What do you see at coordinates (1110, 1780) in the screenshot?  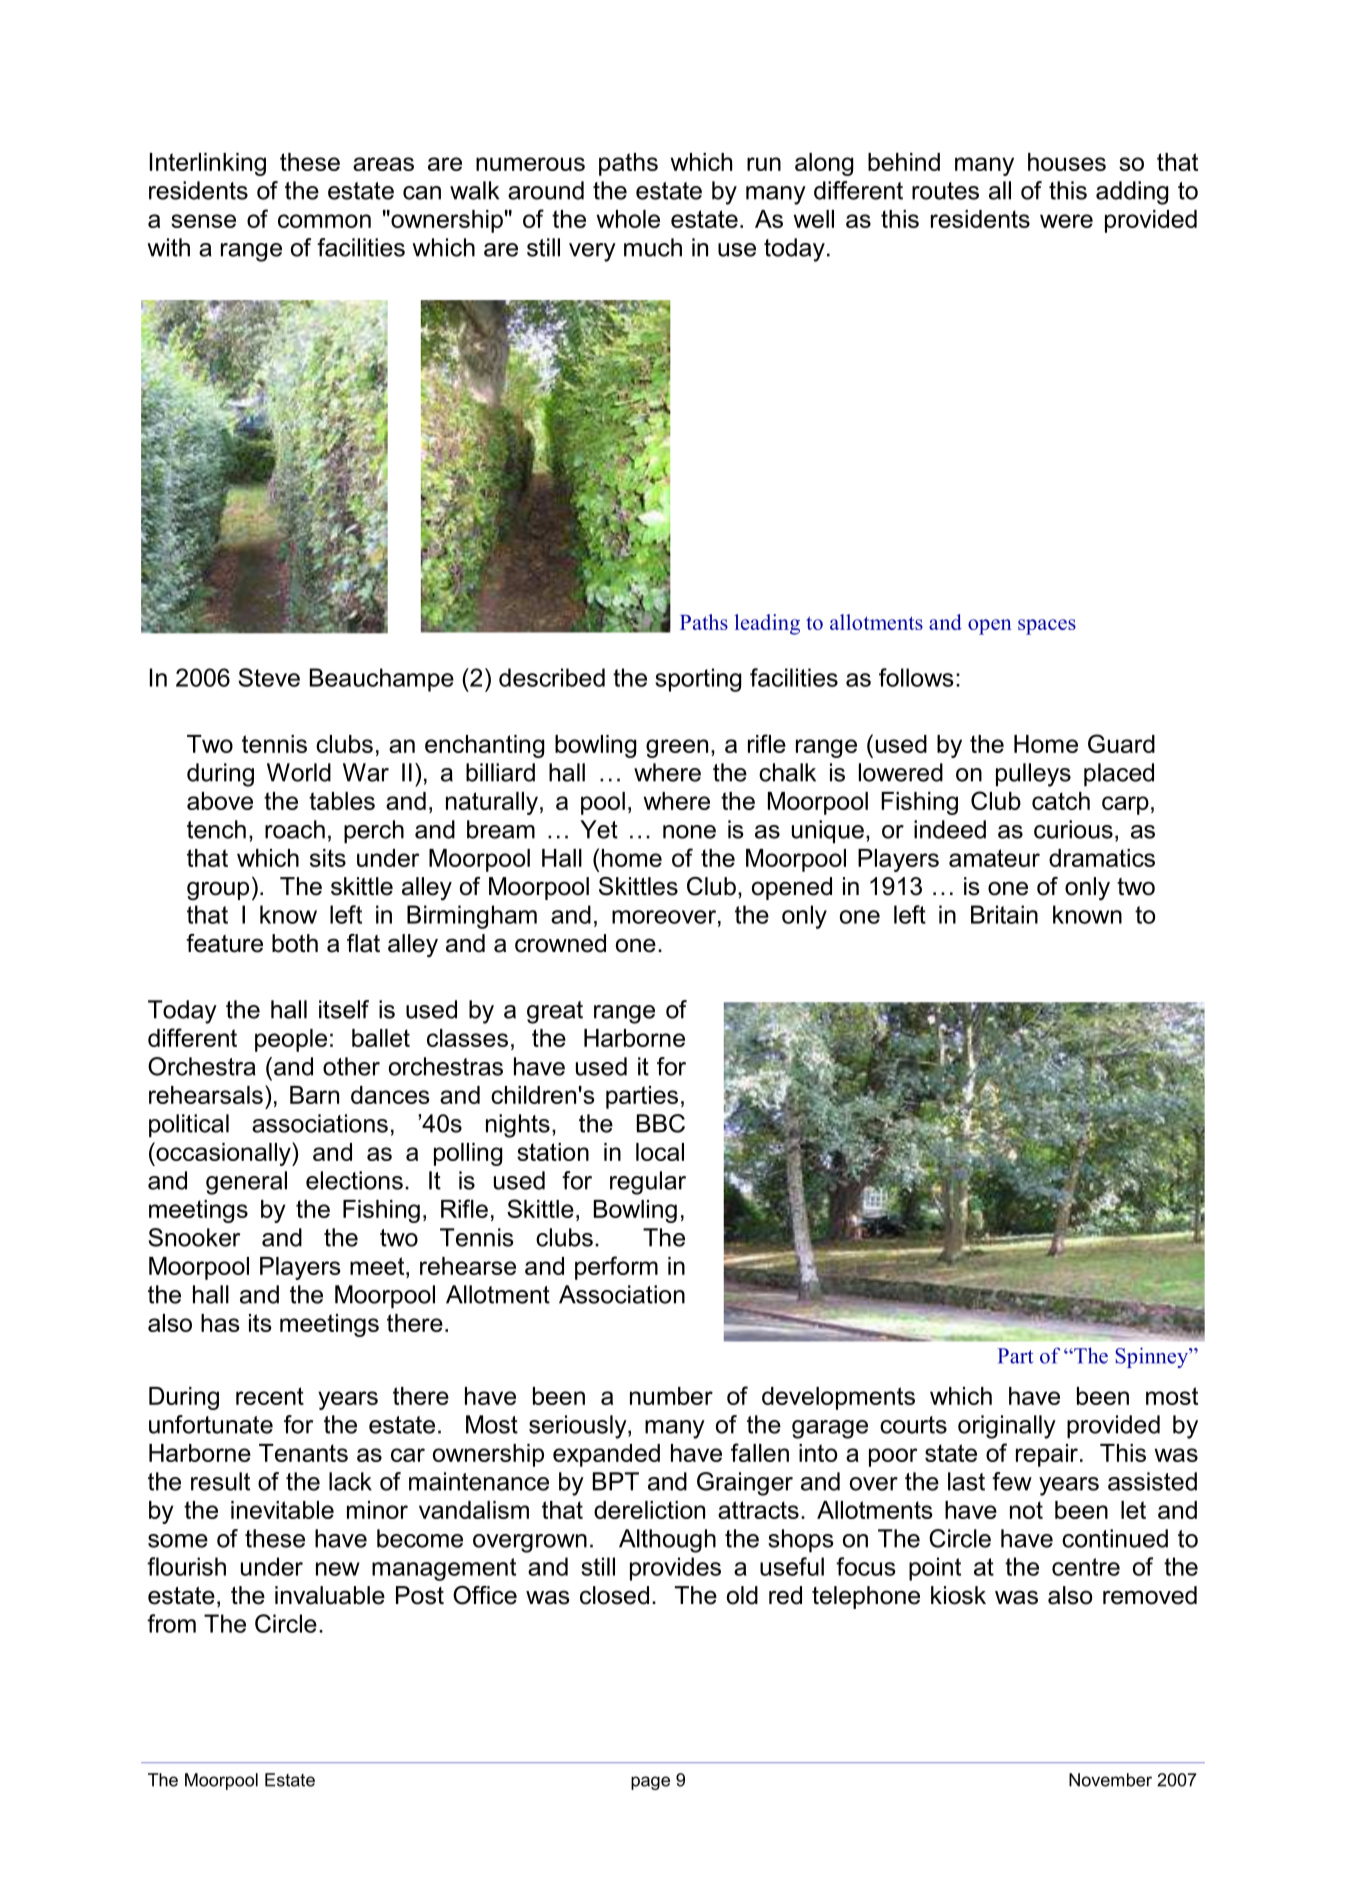 I see `November` at bounding box center [1110, 1780].
